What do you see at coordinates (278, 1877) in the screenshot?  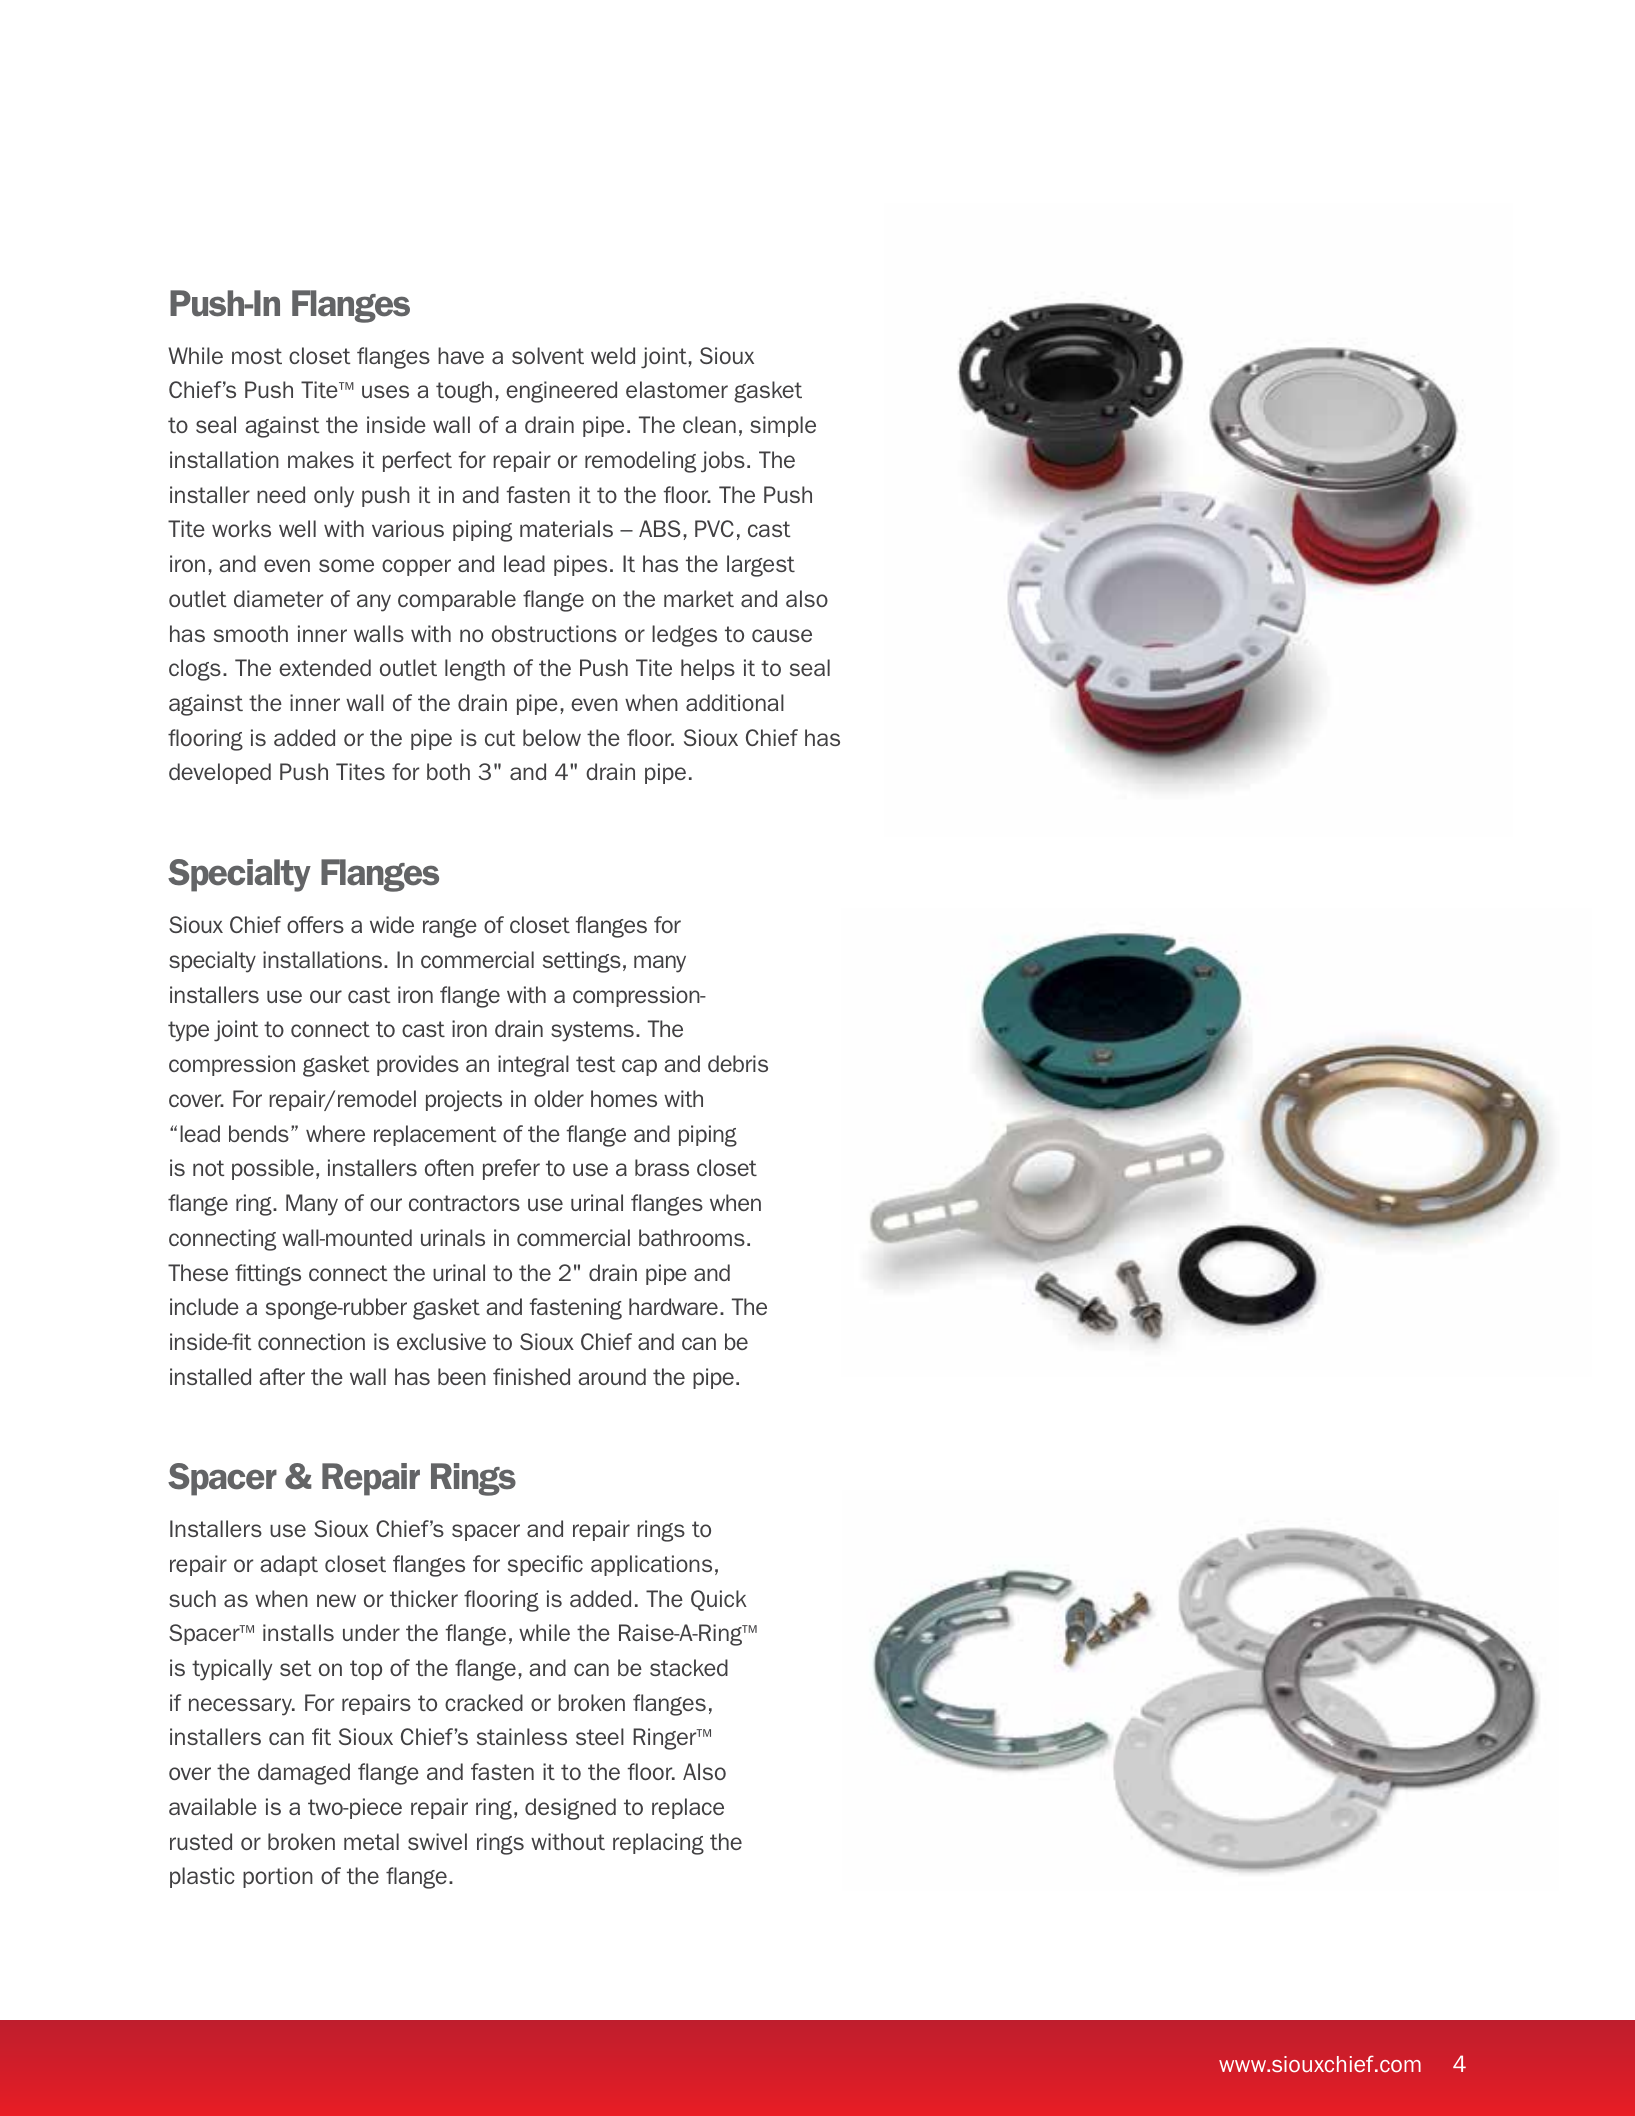 I see `portion` at bounding box center [278, 1877].
